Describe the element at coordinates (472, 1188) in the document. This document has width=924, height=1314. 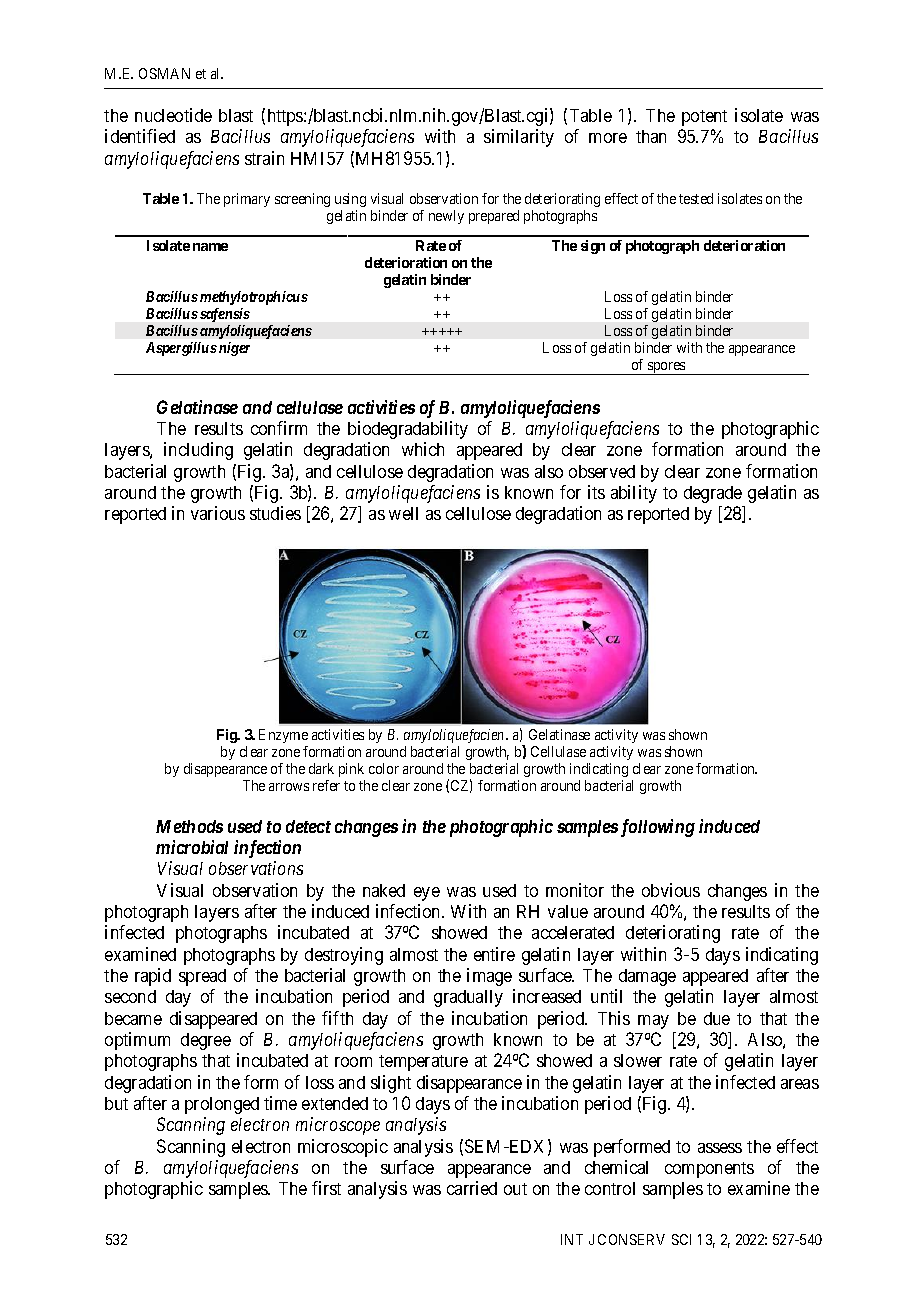
I see `carried` at that location.
